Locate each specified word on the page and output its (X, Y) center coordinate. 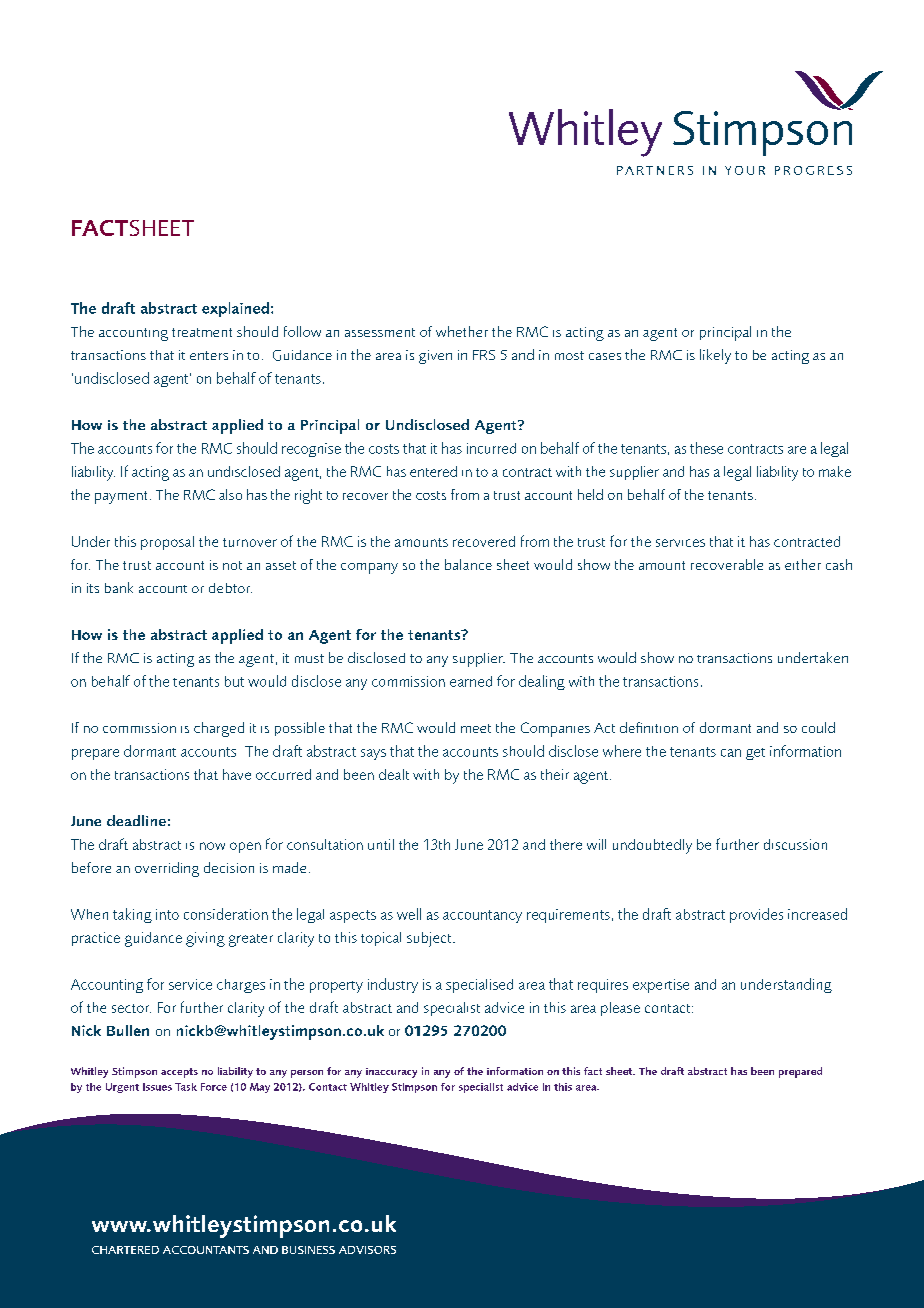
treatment (202, 332)
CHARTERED (125, 1250)
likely (715, 356)
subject (430, 939)
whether (462, 331)
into (167, 914)
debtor (230, 588)
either (803, 564)
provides (756, 915)
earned (471, 681)
